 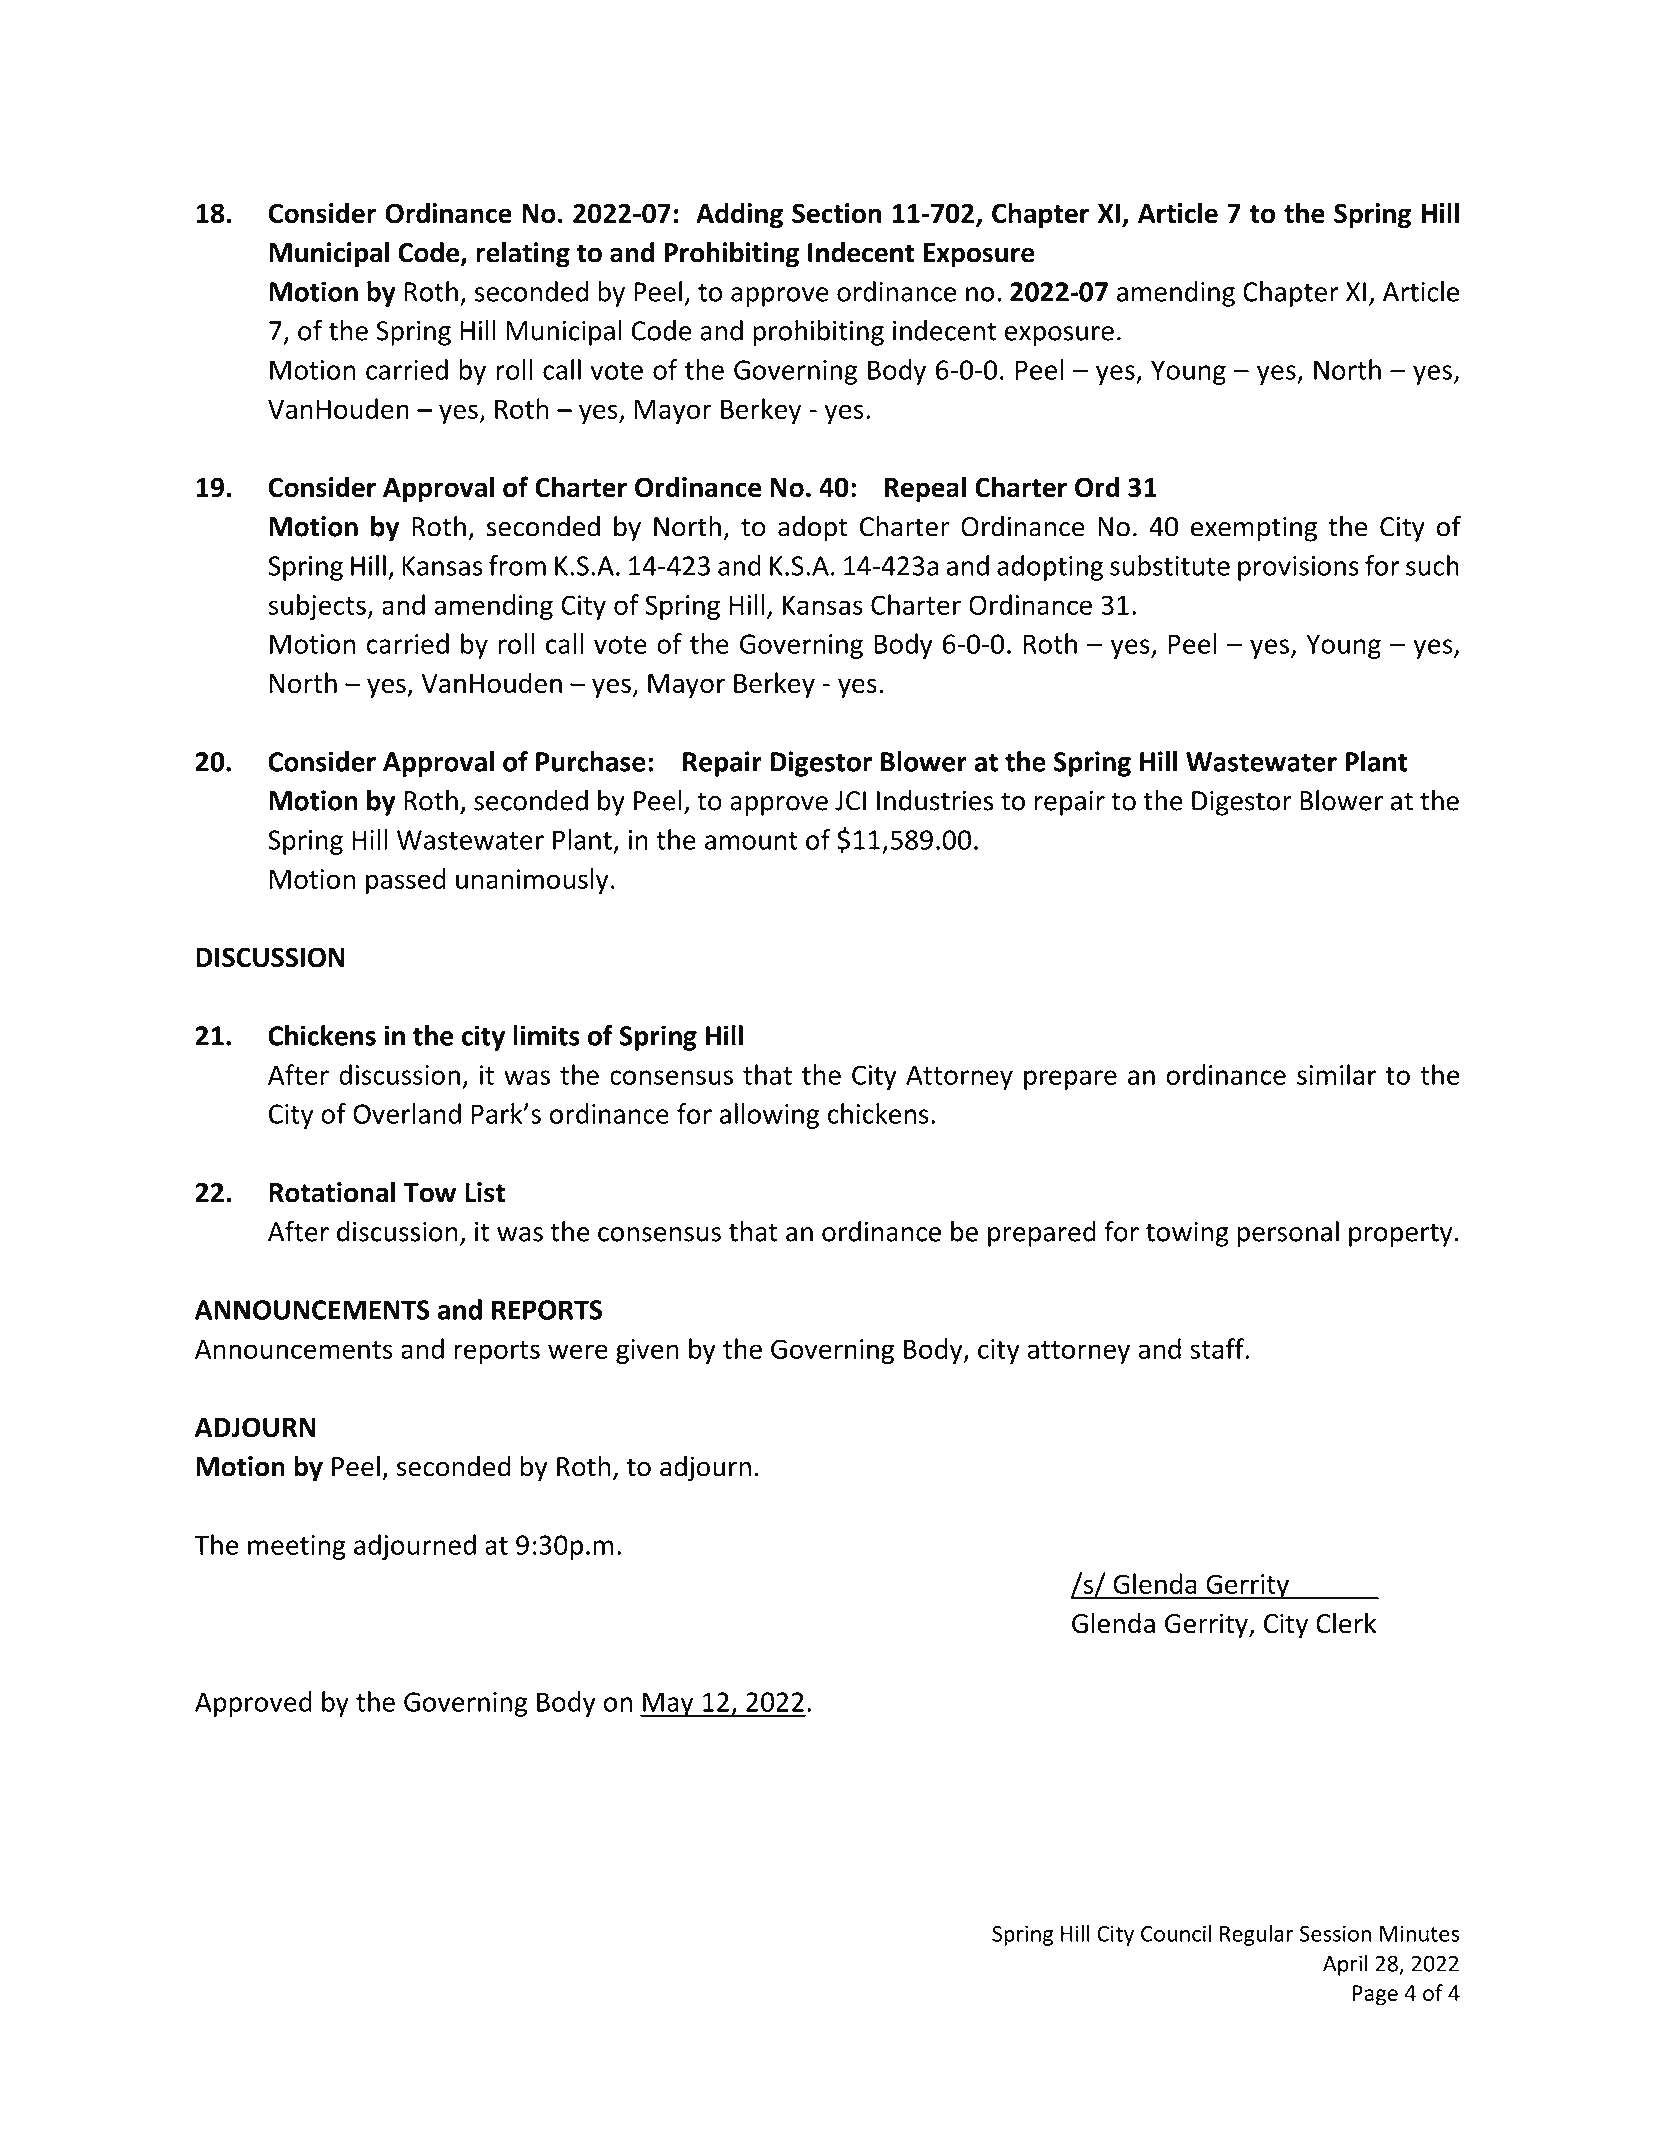 What do you see at coordinates (1254, 529) in the screenshot?
I see `exempting` at bounding box center [1254, 529].
